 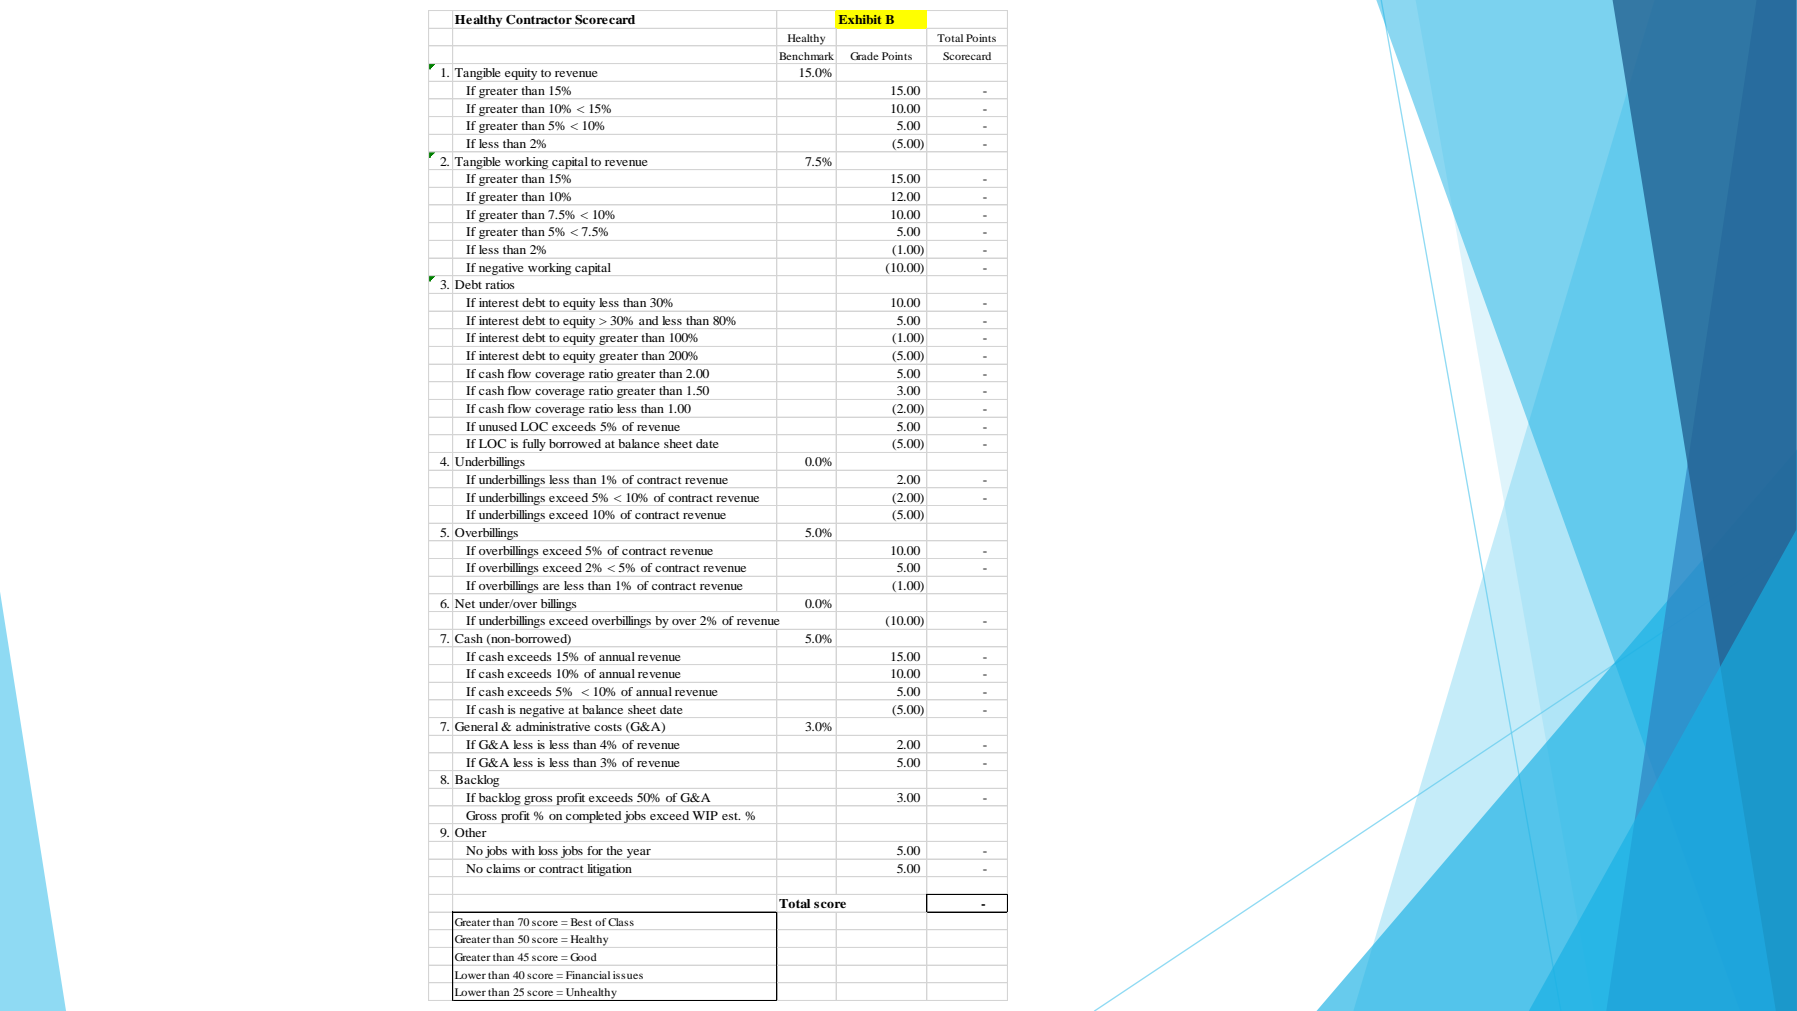 What do you see at coordinates (860, 19) in the screenshot?
I see `Exhibit` at bounding box center [860, 19].
